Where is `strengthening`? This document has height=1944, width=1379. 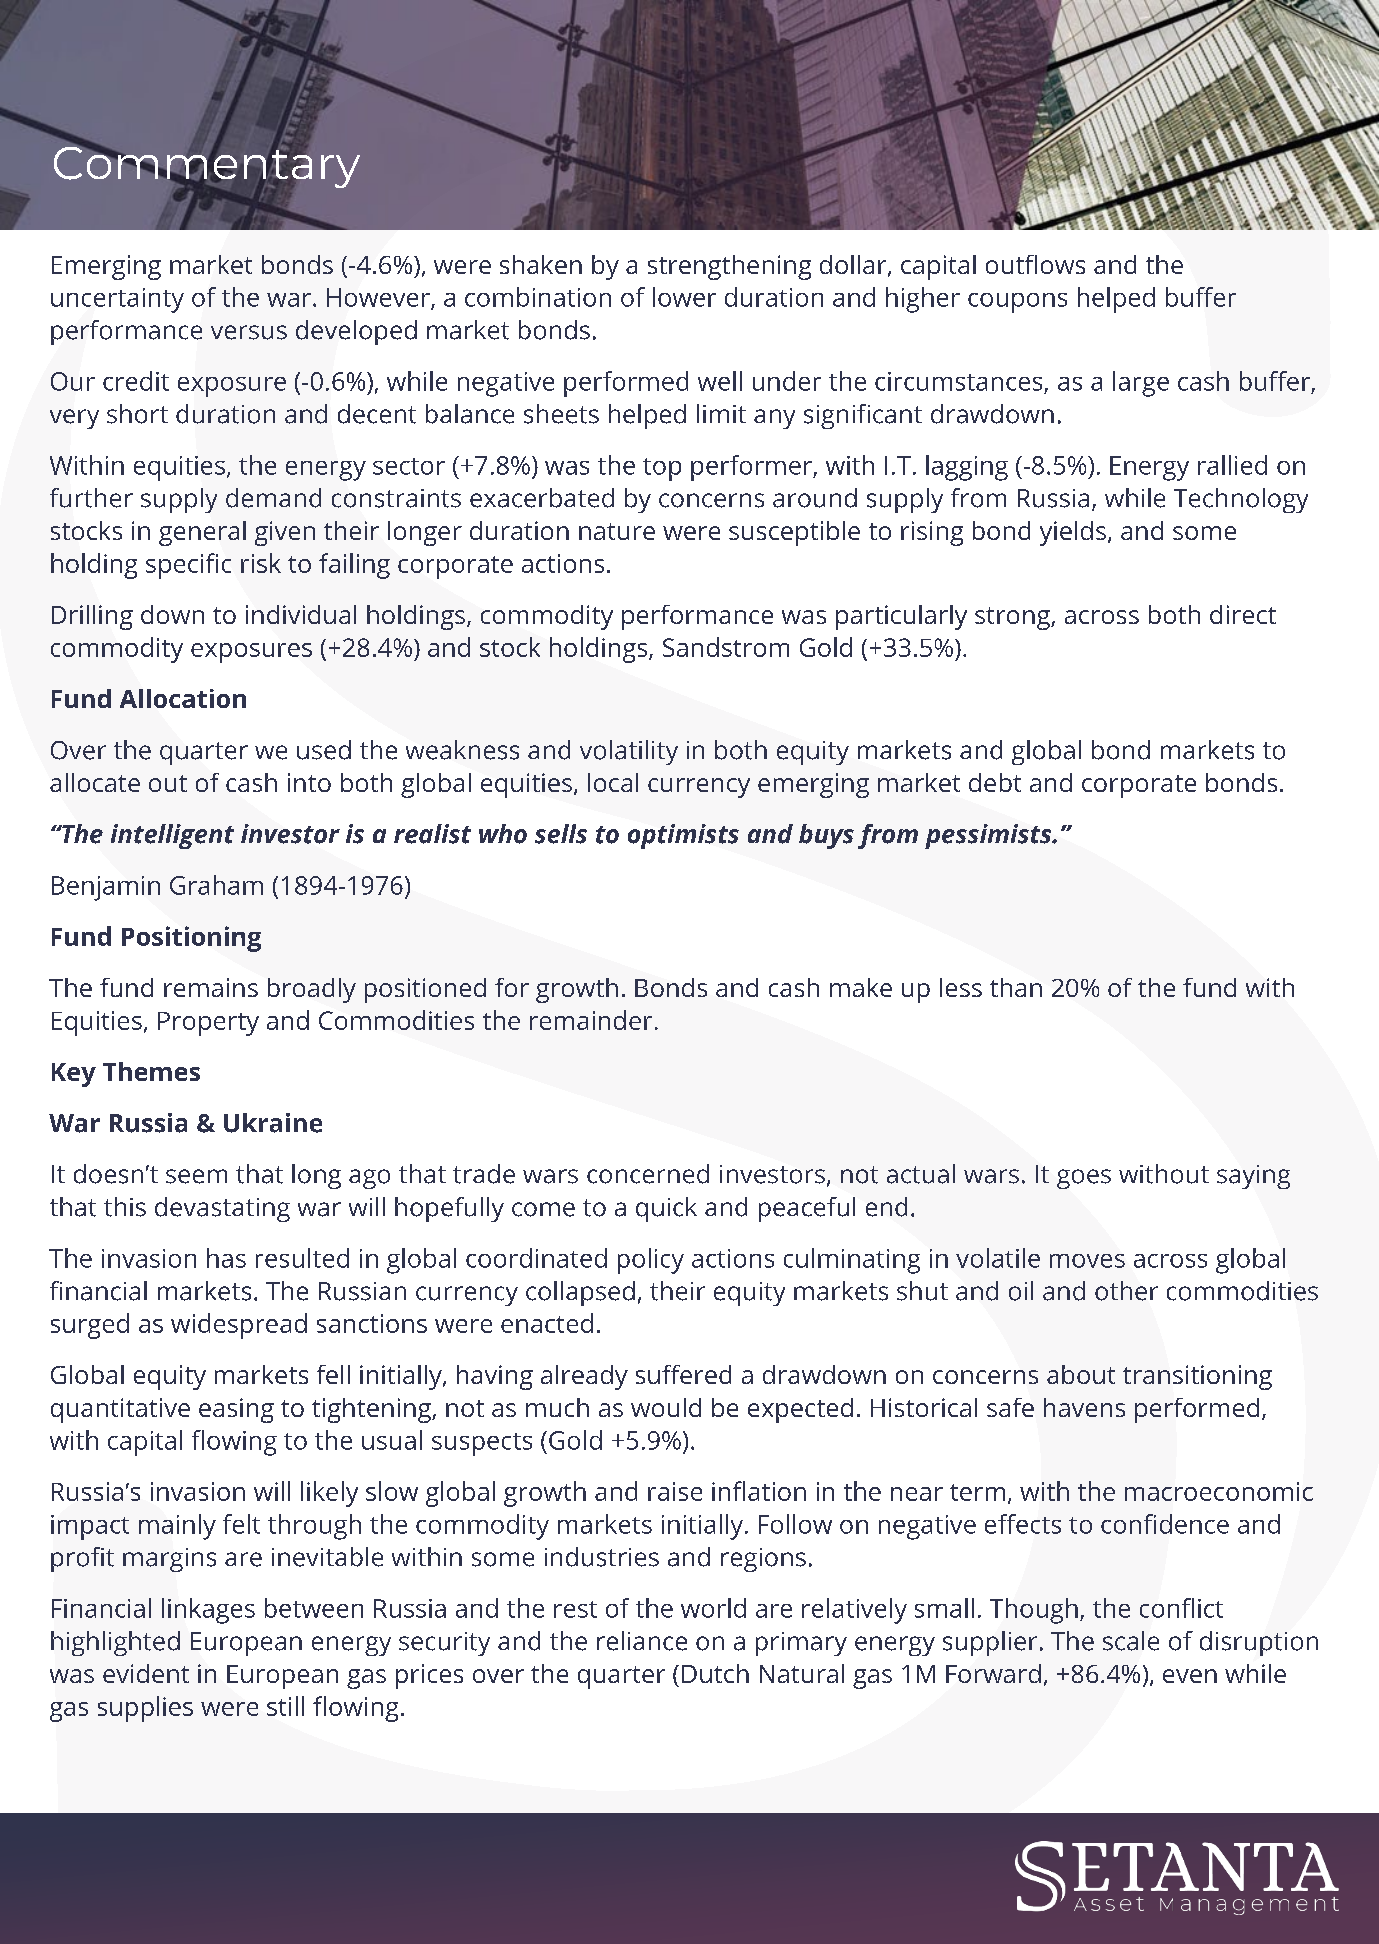 strengthening is located at coordinates (729, 267).
